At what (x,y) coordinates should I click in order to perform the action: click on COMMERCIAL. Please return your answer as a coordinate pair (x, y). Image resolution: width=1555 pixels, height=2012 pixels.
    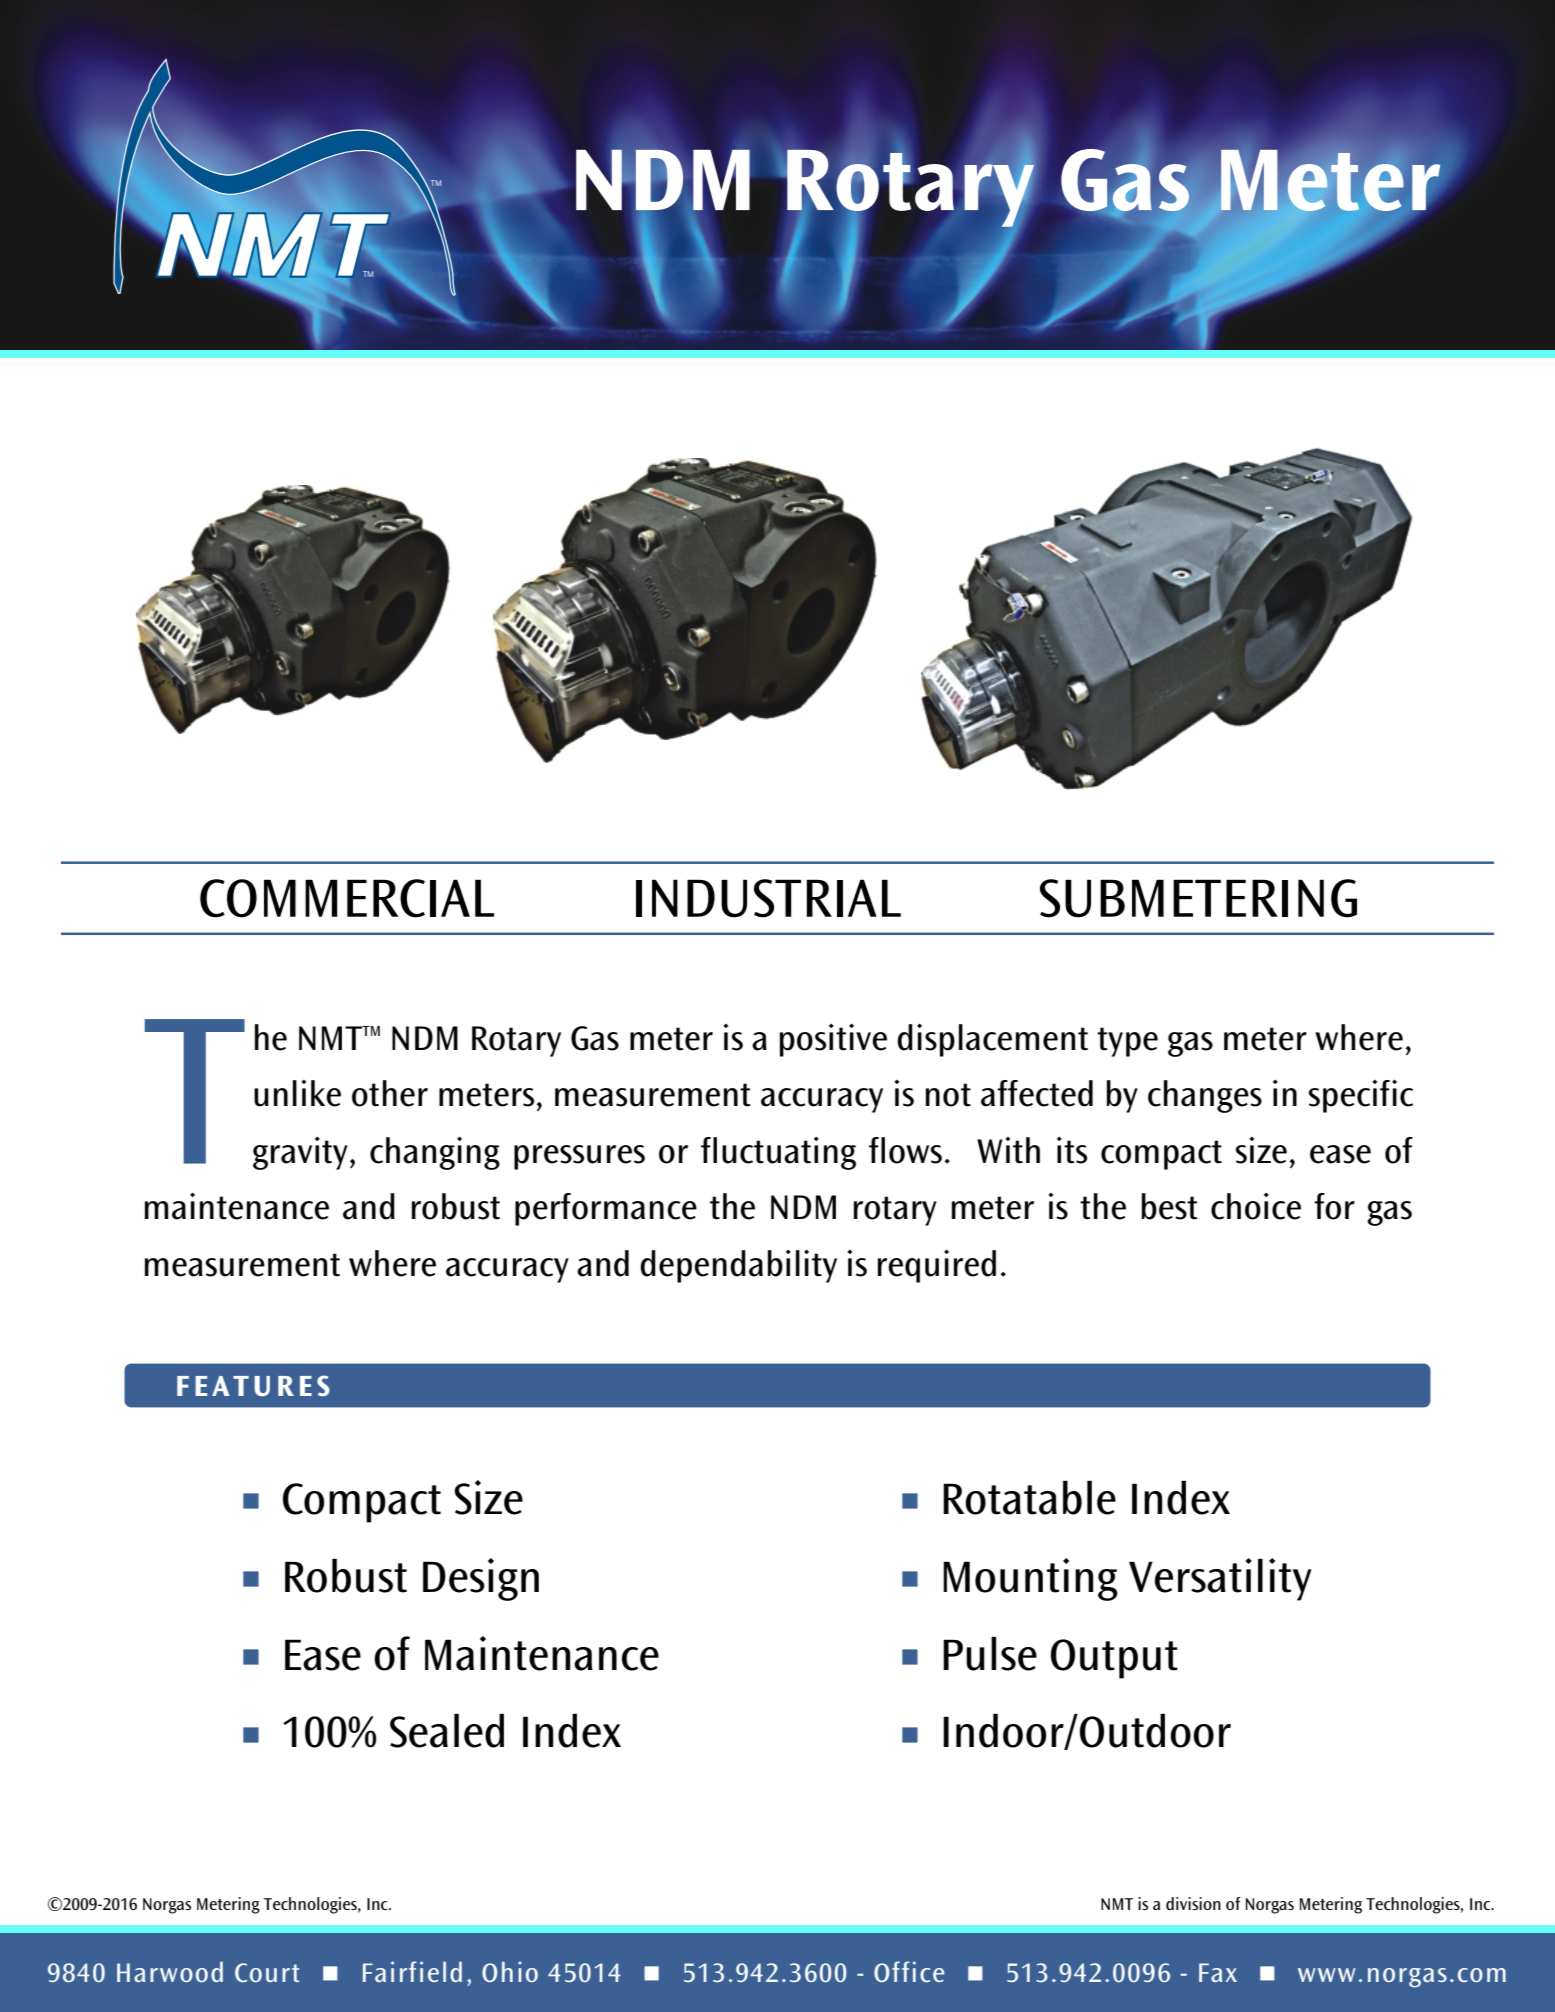
    Looking at the image, I should click on (347, 898).
